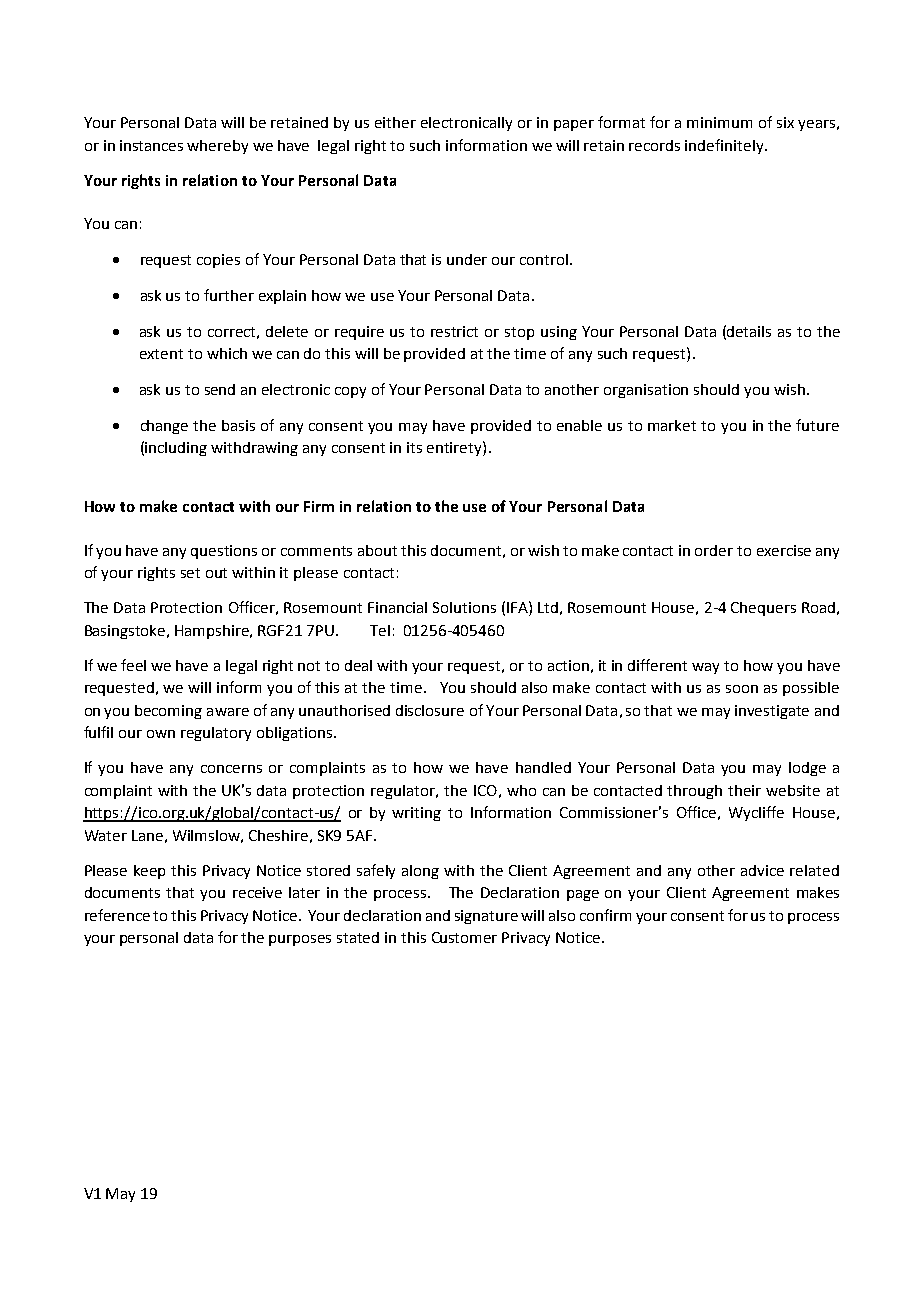  Describe the element at coordinates (217, 147) in the screenshot. I see `whereby` at that location.
